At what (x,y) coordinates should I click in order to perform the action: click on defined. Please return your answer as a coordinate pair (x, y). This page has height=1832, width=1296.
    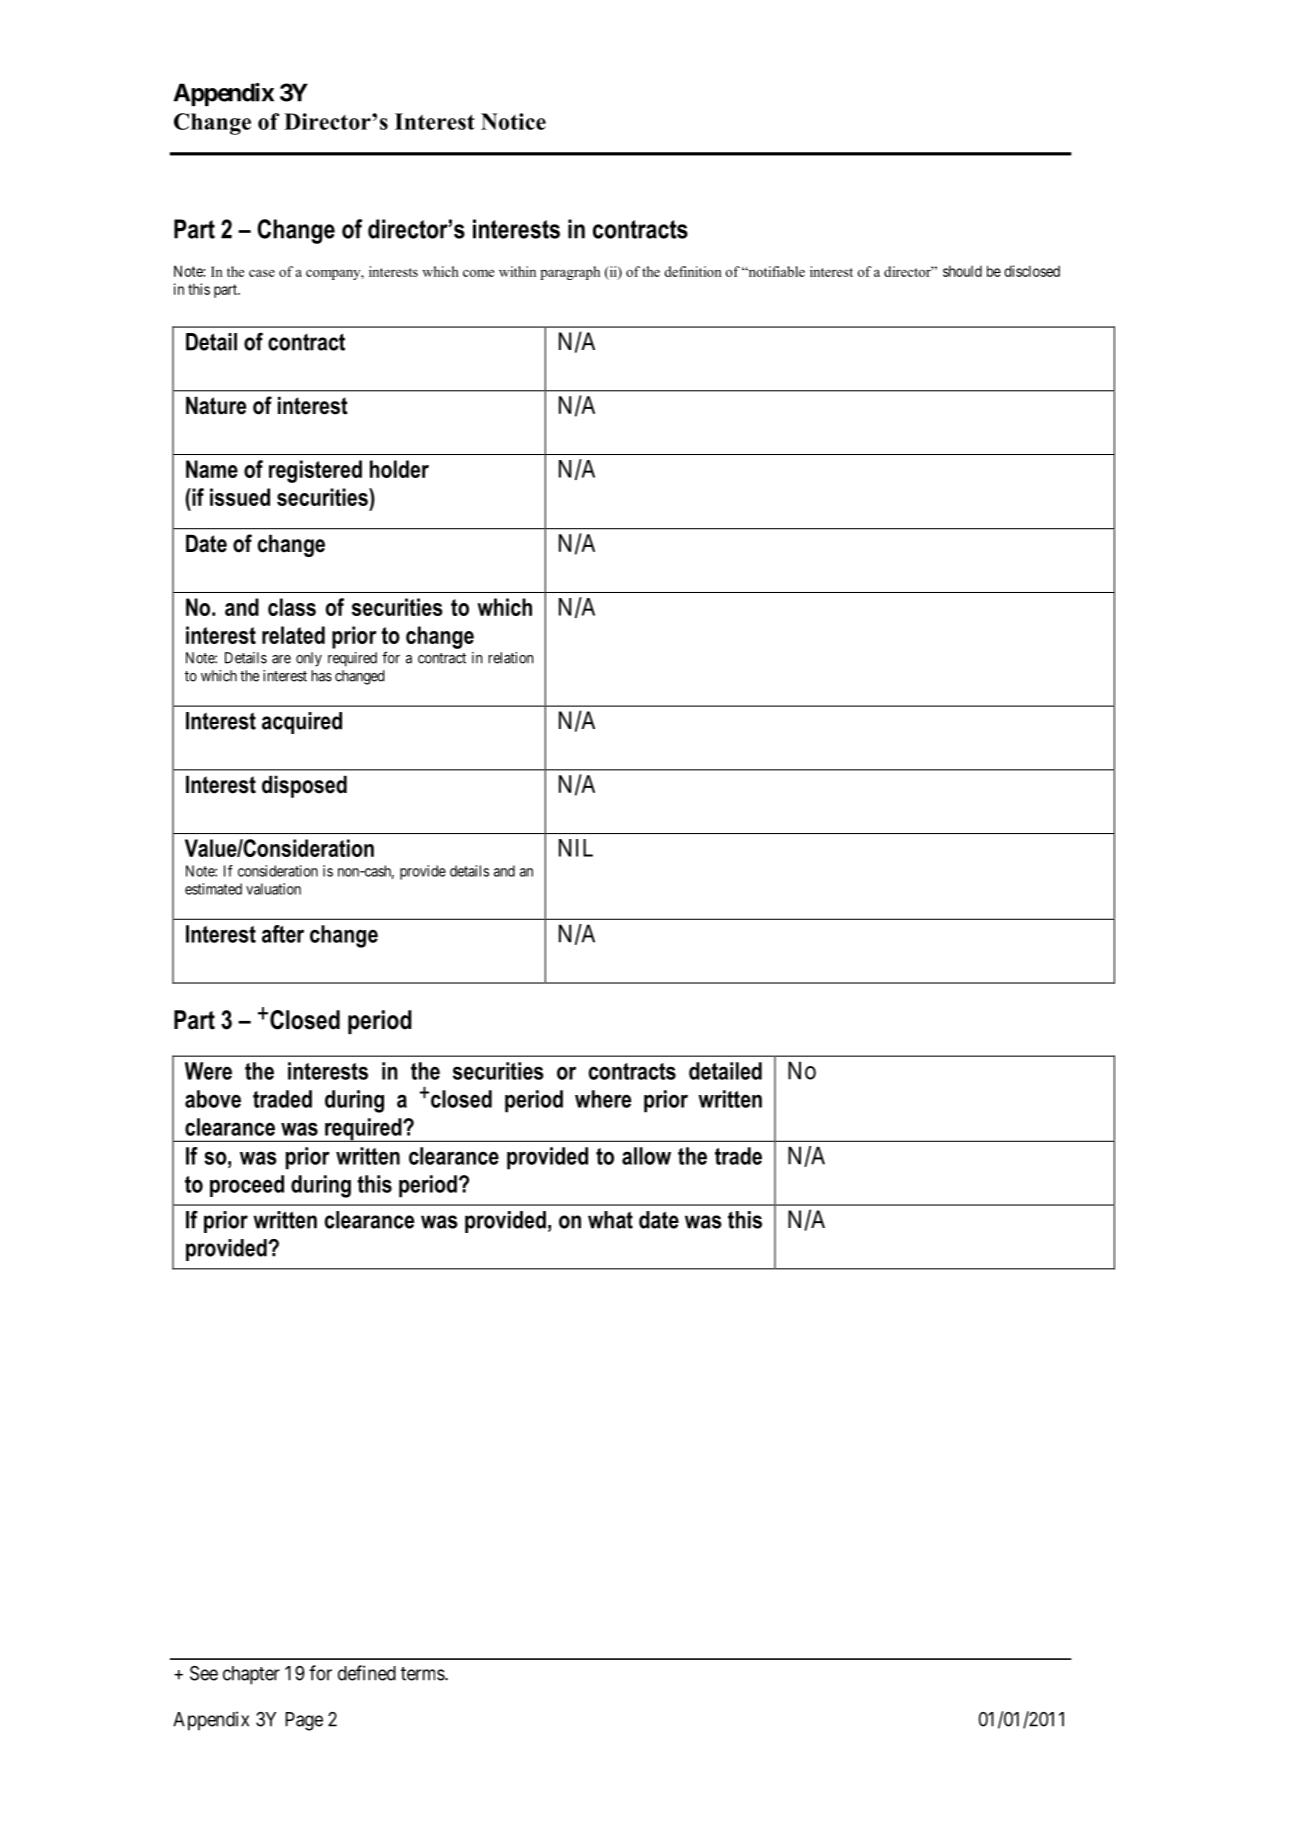
    Looking at the image, I should click on (367, 1673).
